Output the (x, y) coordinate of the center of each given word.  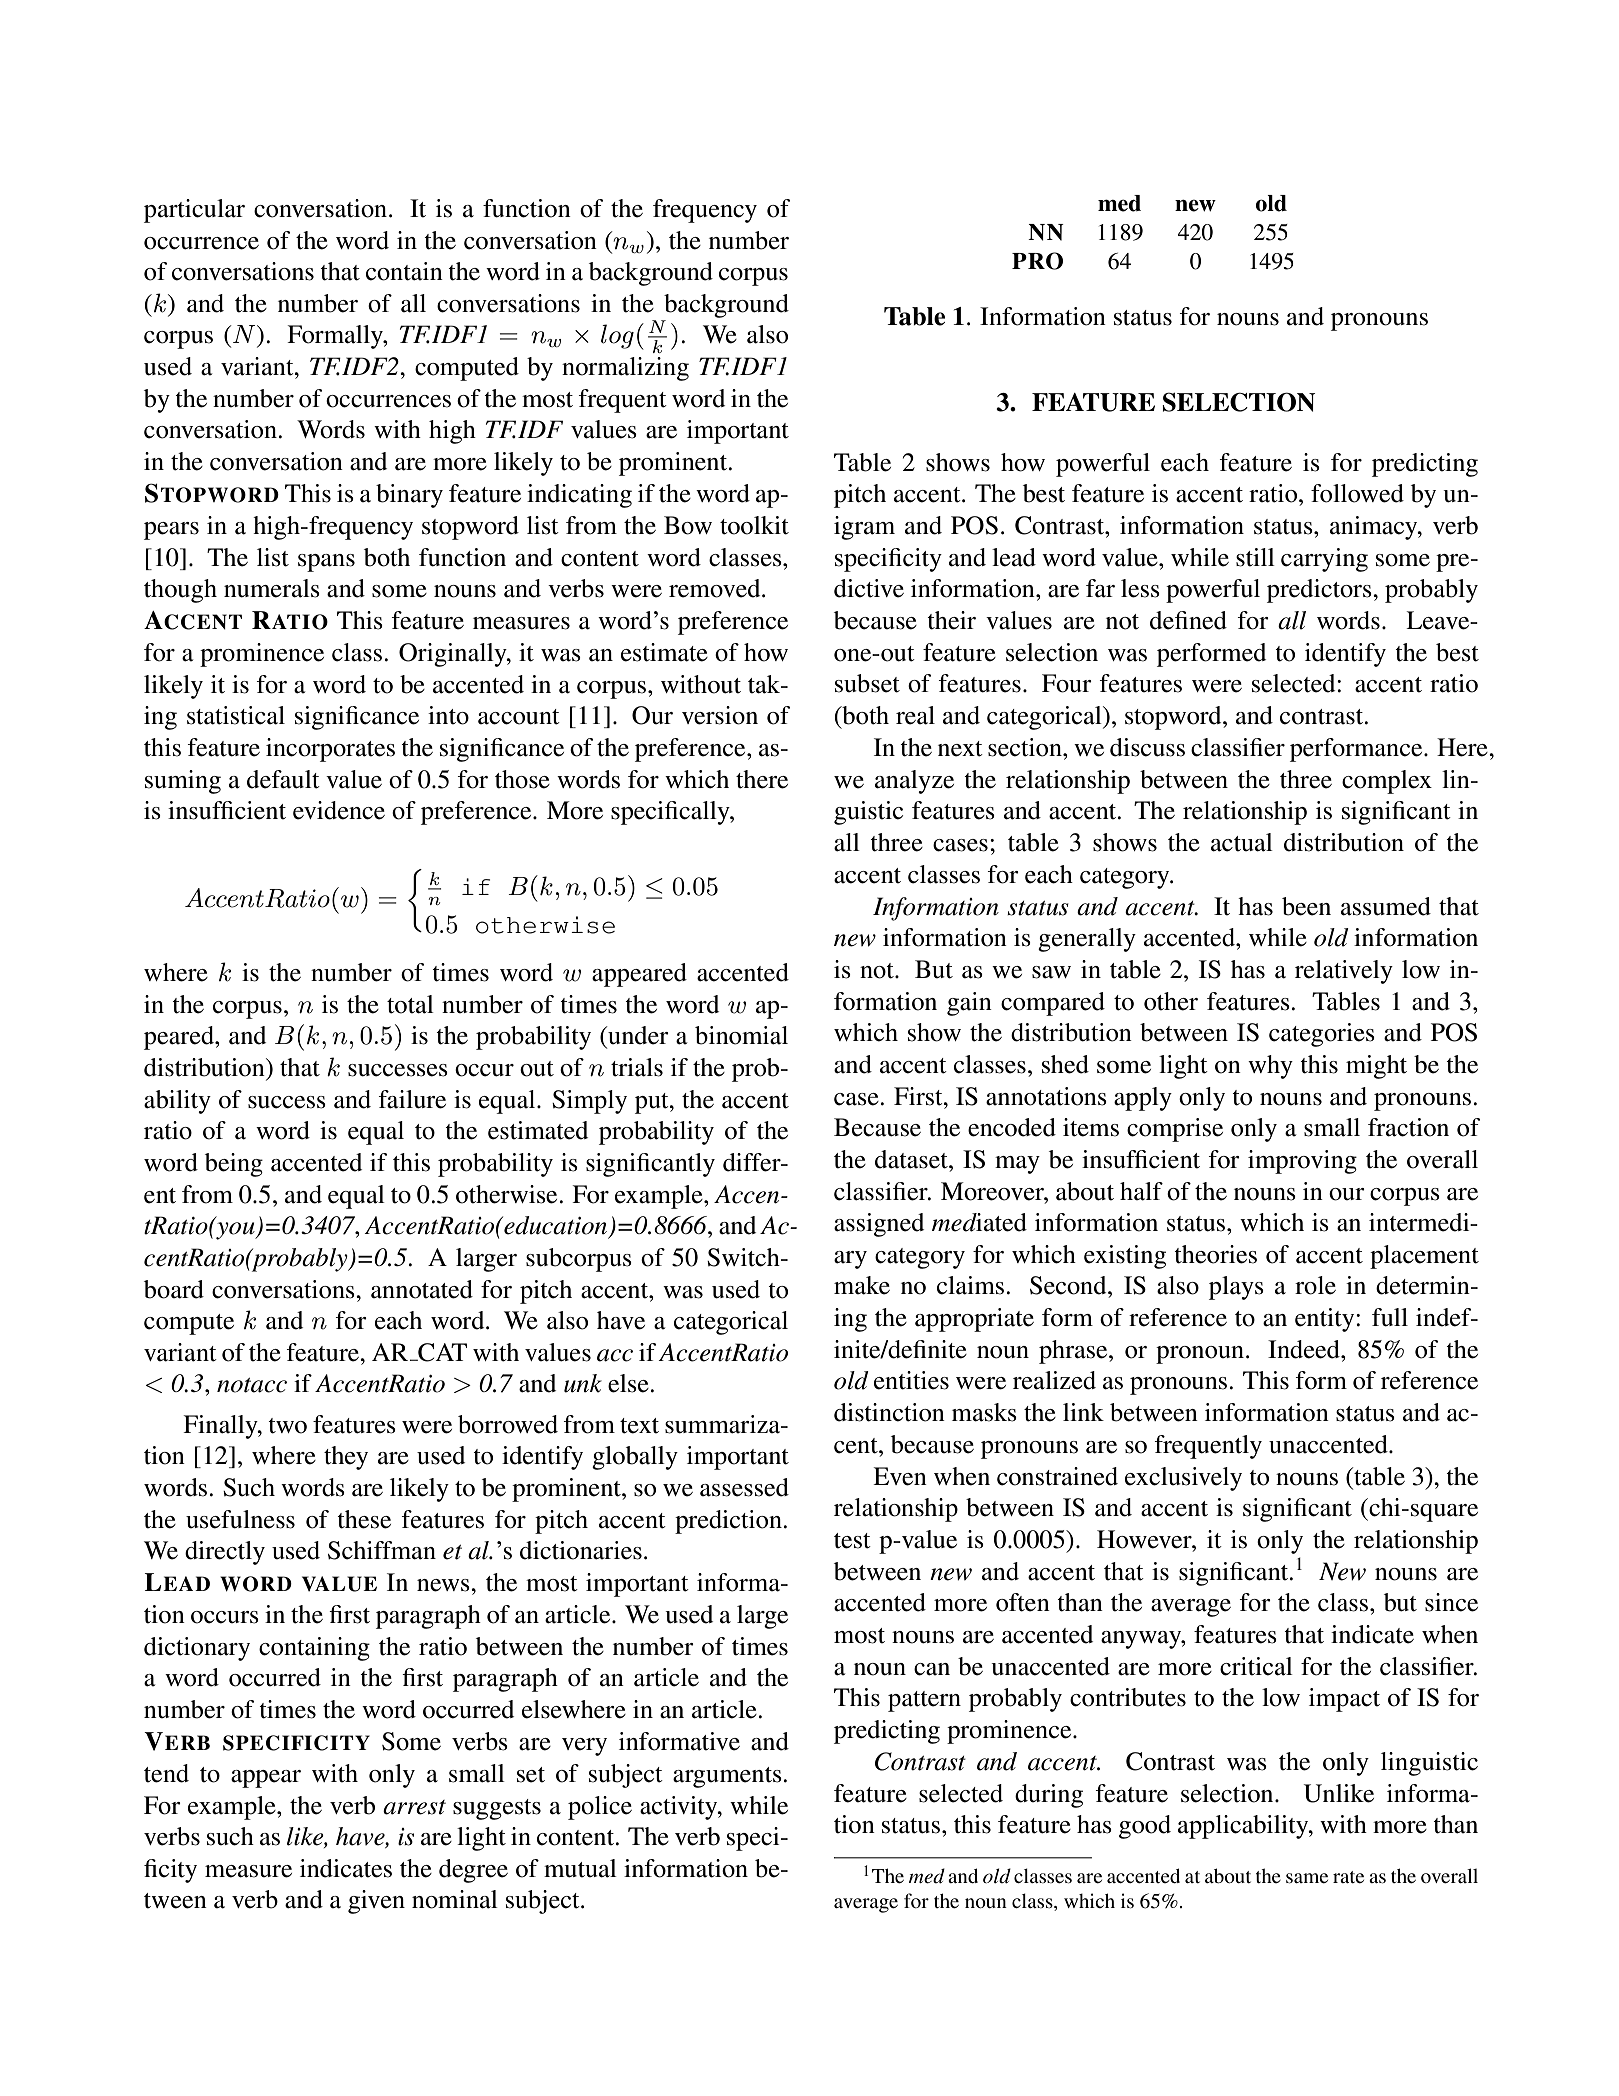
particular (194, 211)
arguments (728, 1777)
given (376, 1902)
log (617, 336)
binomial (741, 1035)
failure (412, 1099)
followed (1357, 493)
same (1307, 1878)
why (1270, 1067)
